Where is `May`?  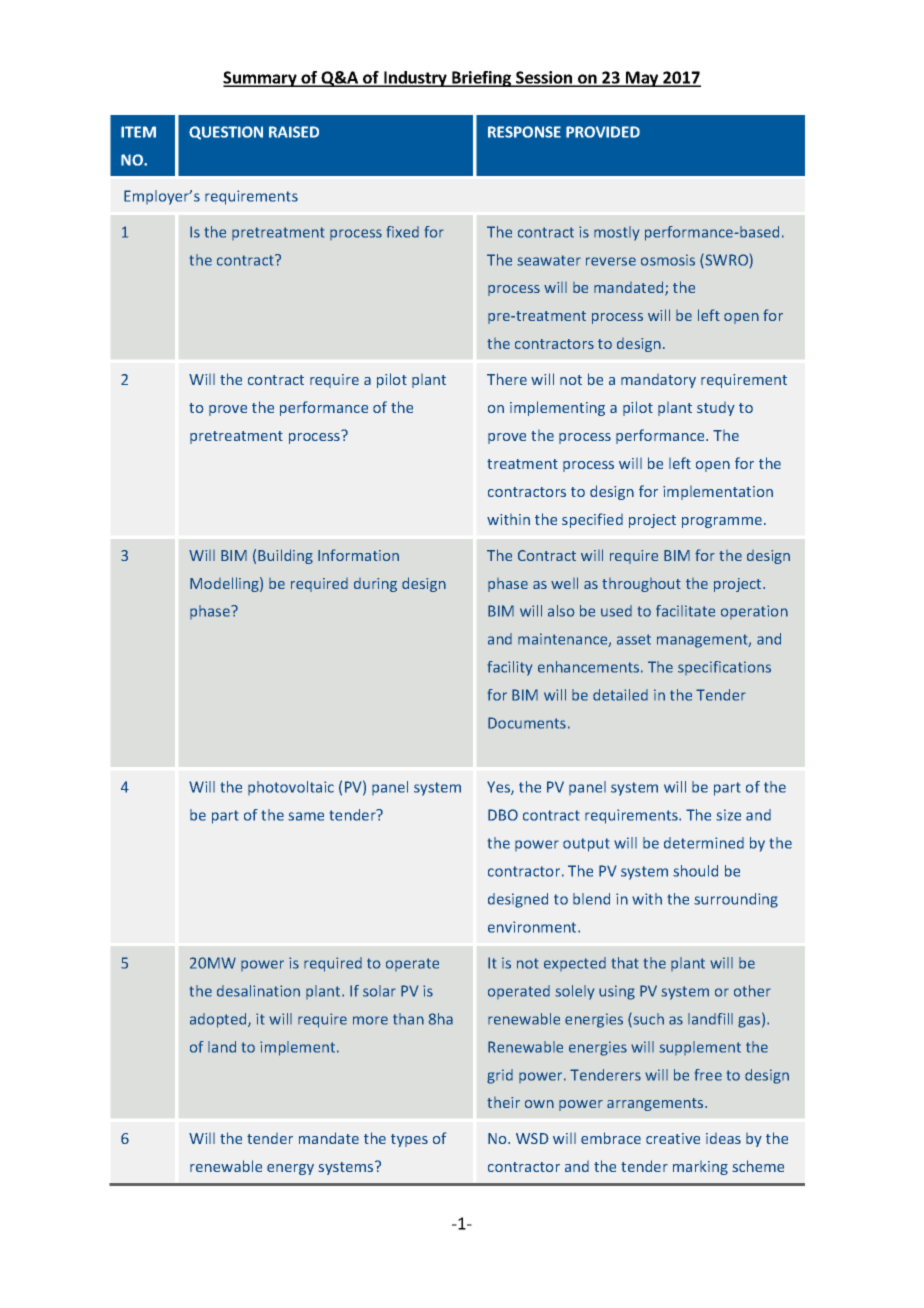
May is located at coordinates (642, 79).
